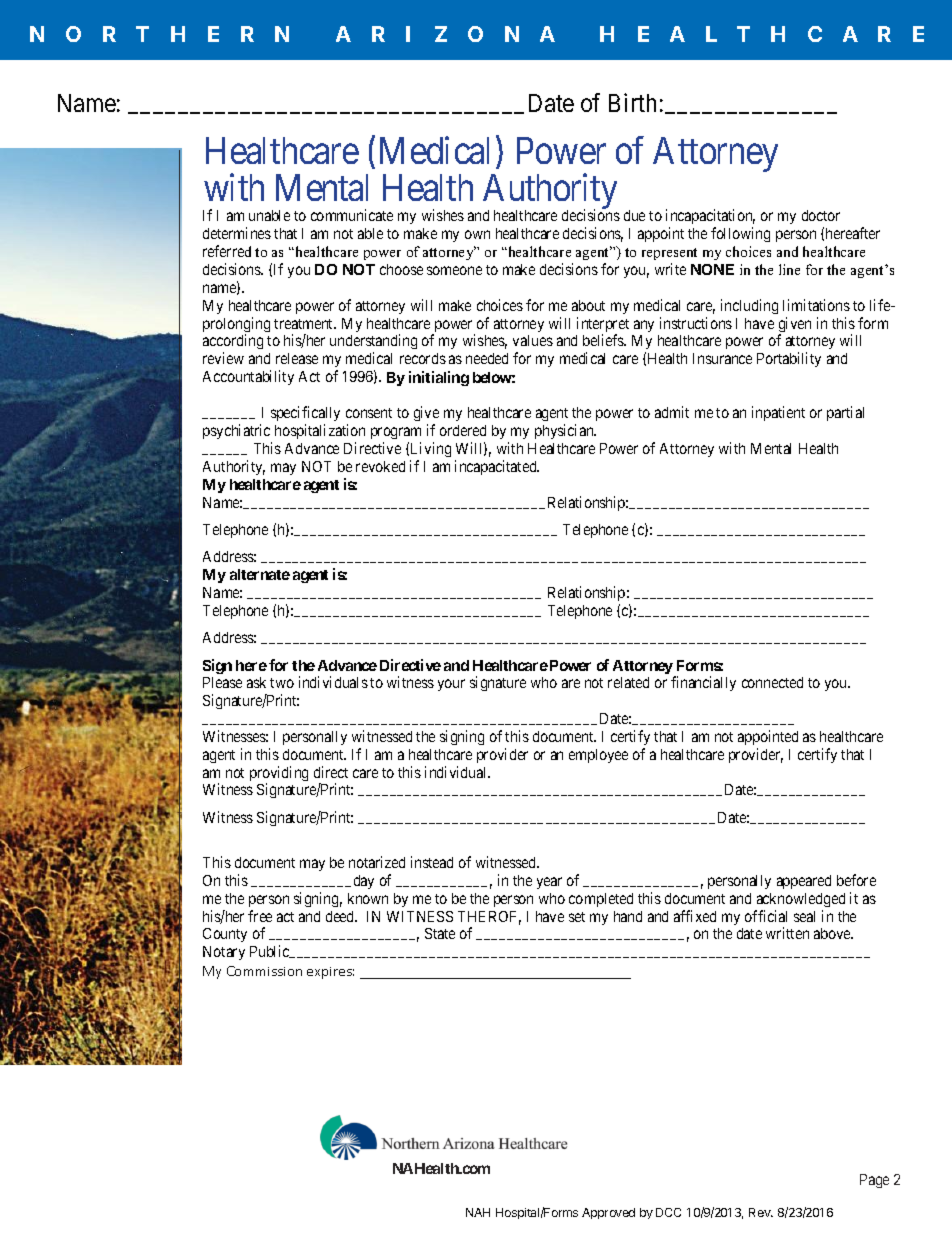  I want to click on line, so click(789, 269).
